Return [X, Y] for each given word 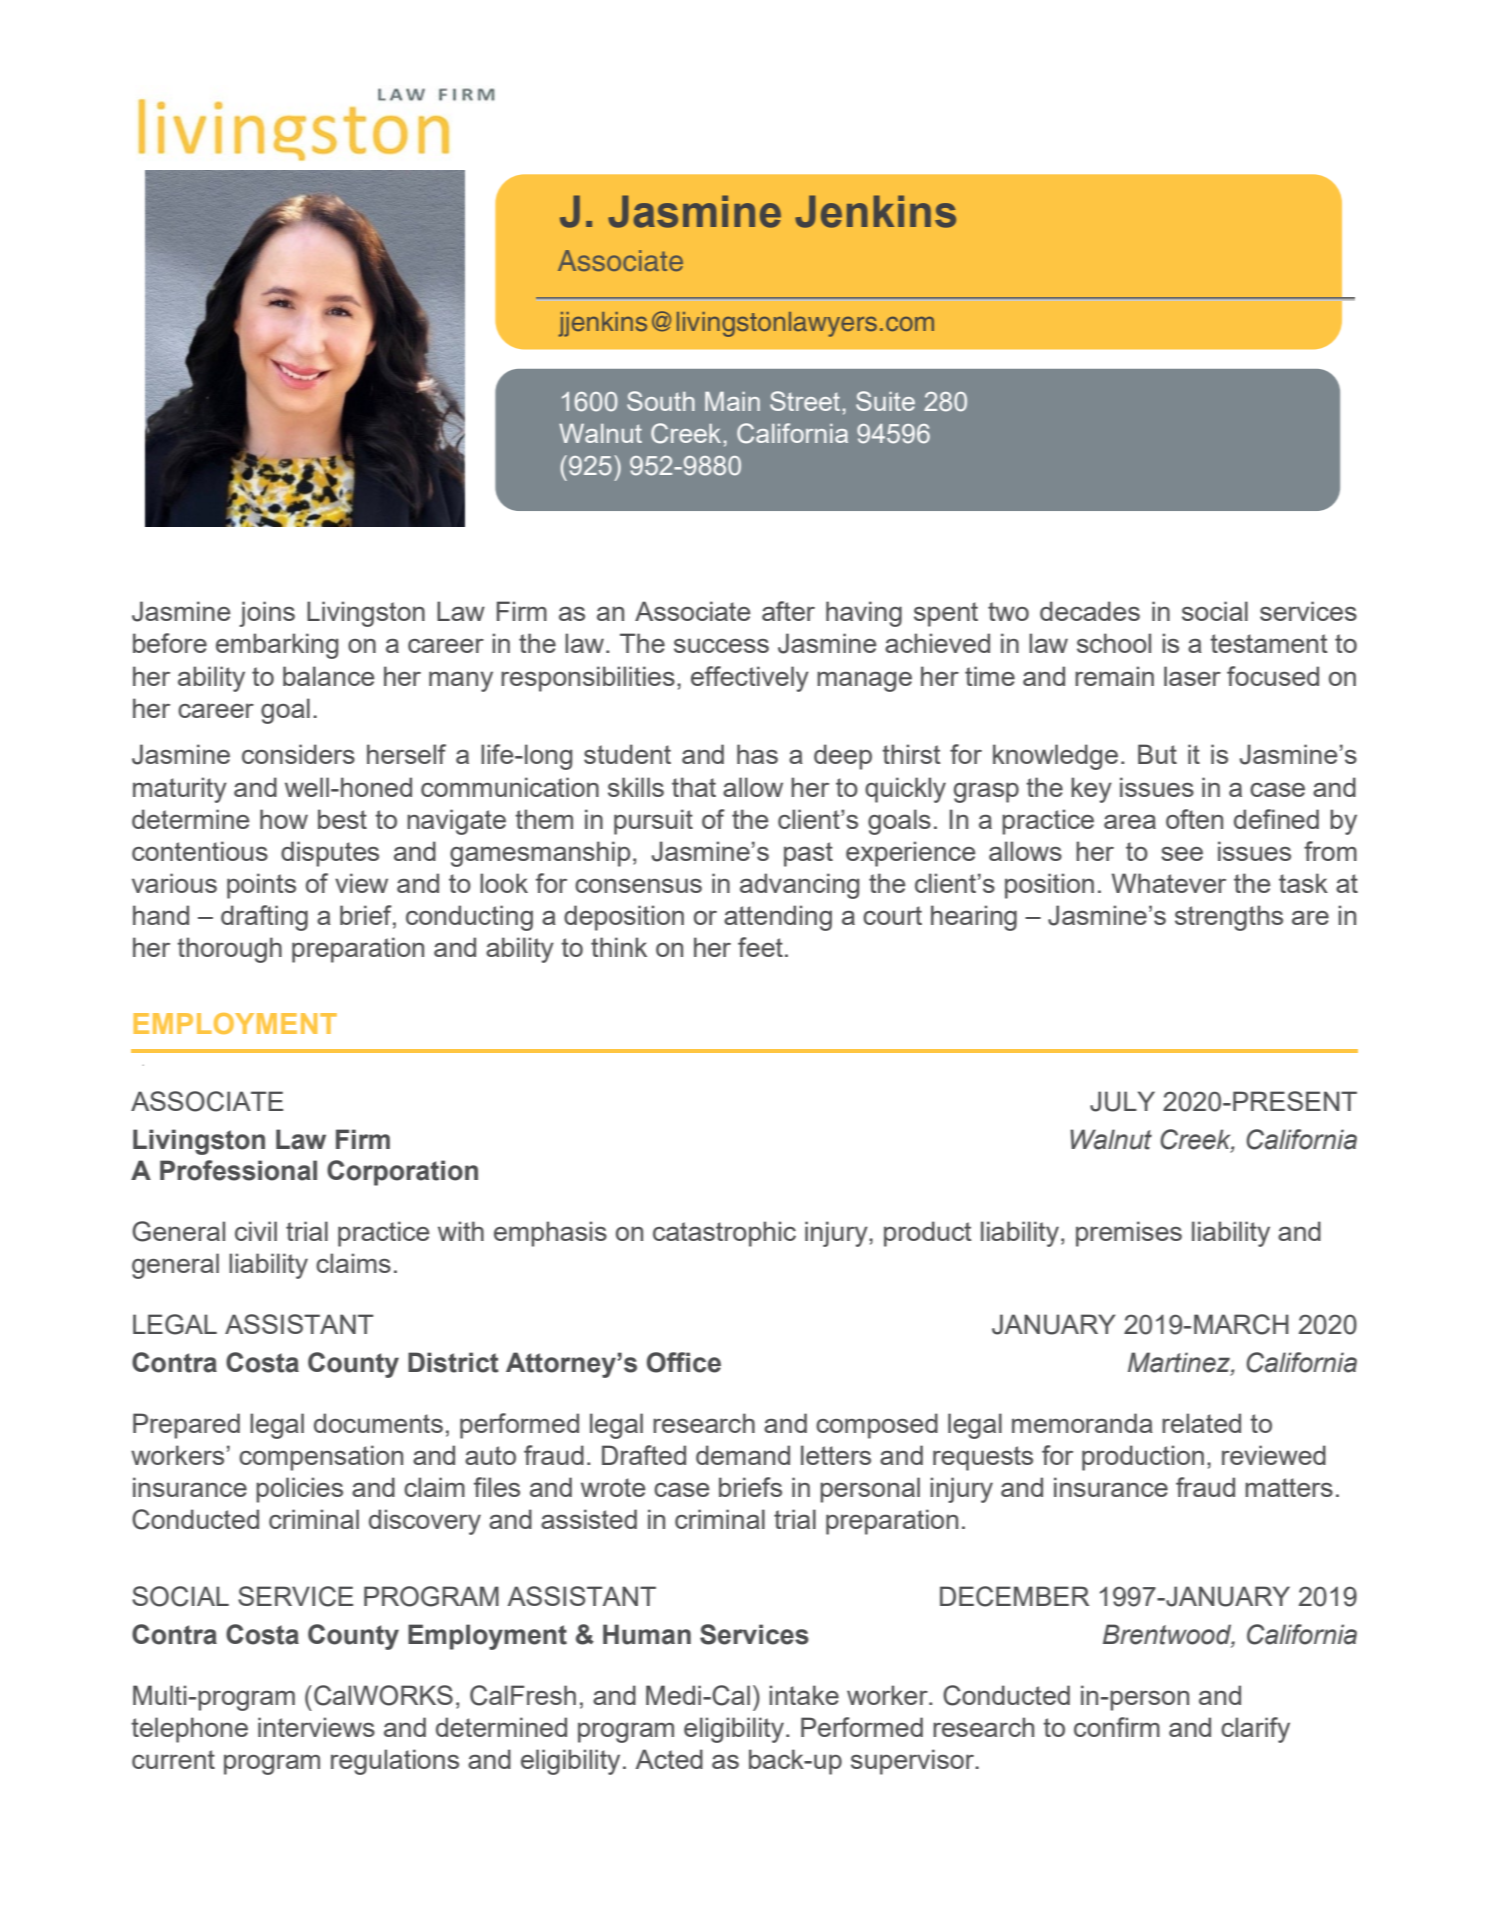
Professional [238, 1170]
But [1157, 754]
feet [760, 947]
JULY [1122, 1101]
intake [804, 1695]
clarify [1255, 1730]
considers [298, 754]
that [694, 787]
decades [1090, 611]
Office [684, 1362]
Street [805, 401]
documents [378, 1423]
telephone [189, 1730]
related [1201, 1423]
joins [267, 614]
